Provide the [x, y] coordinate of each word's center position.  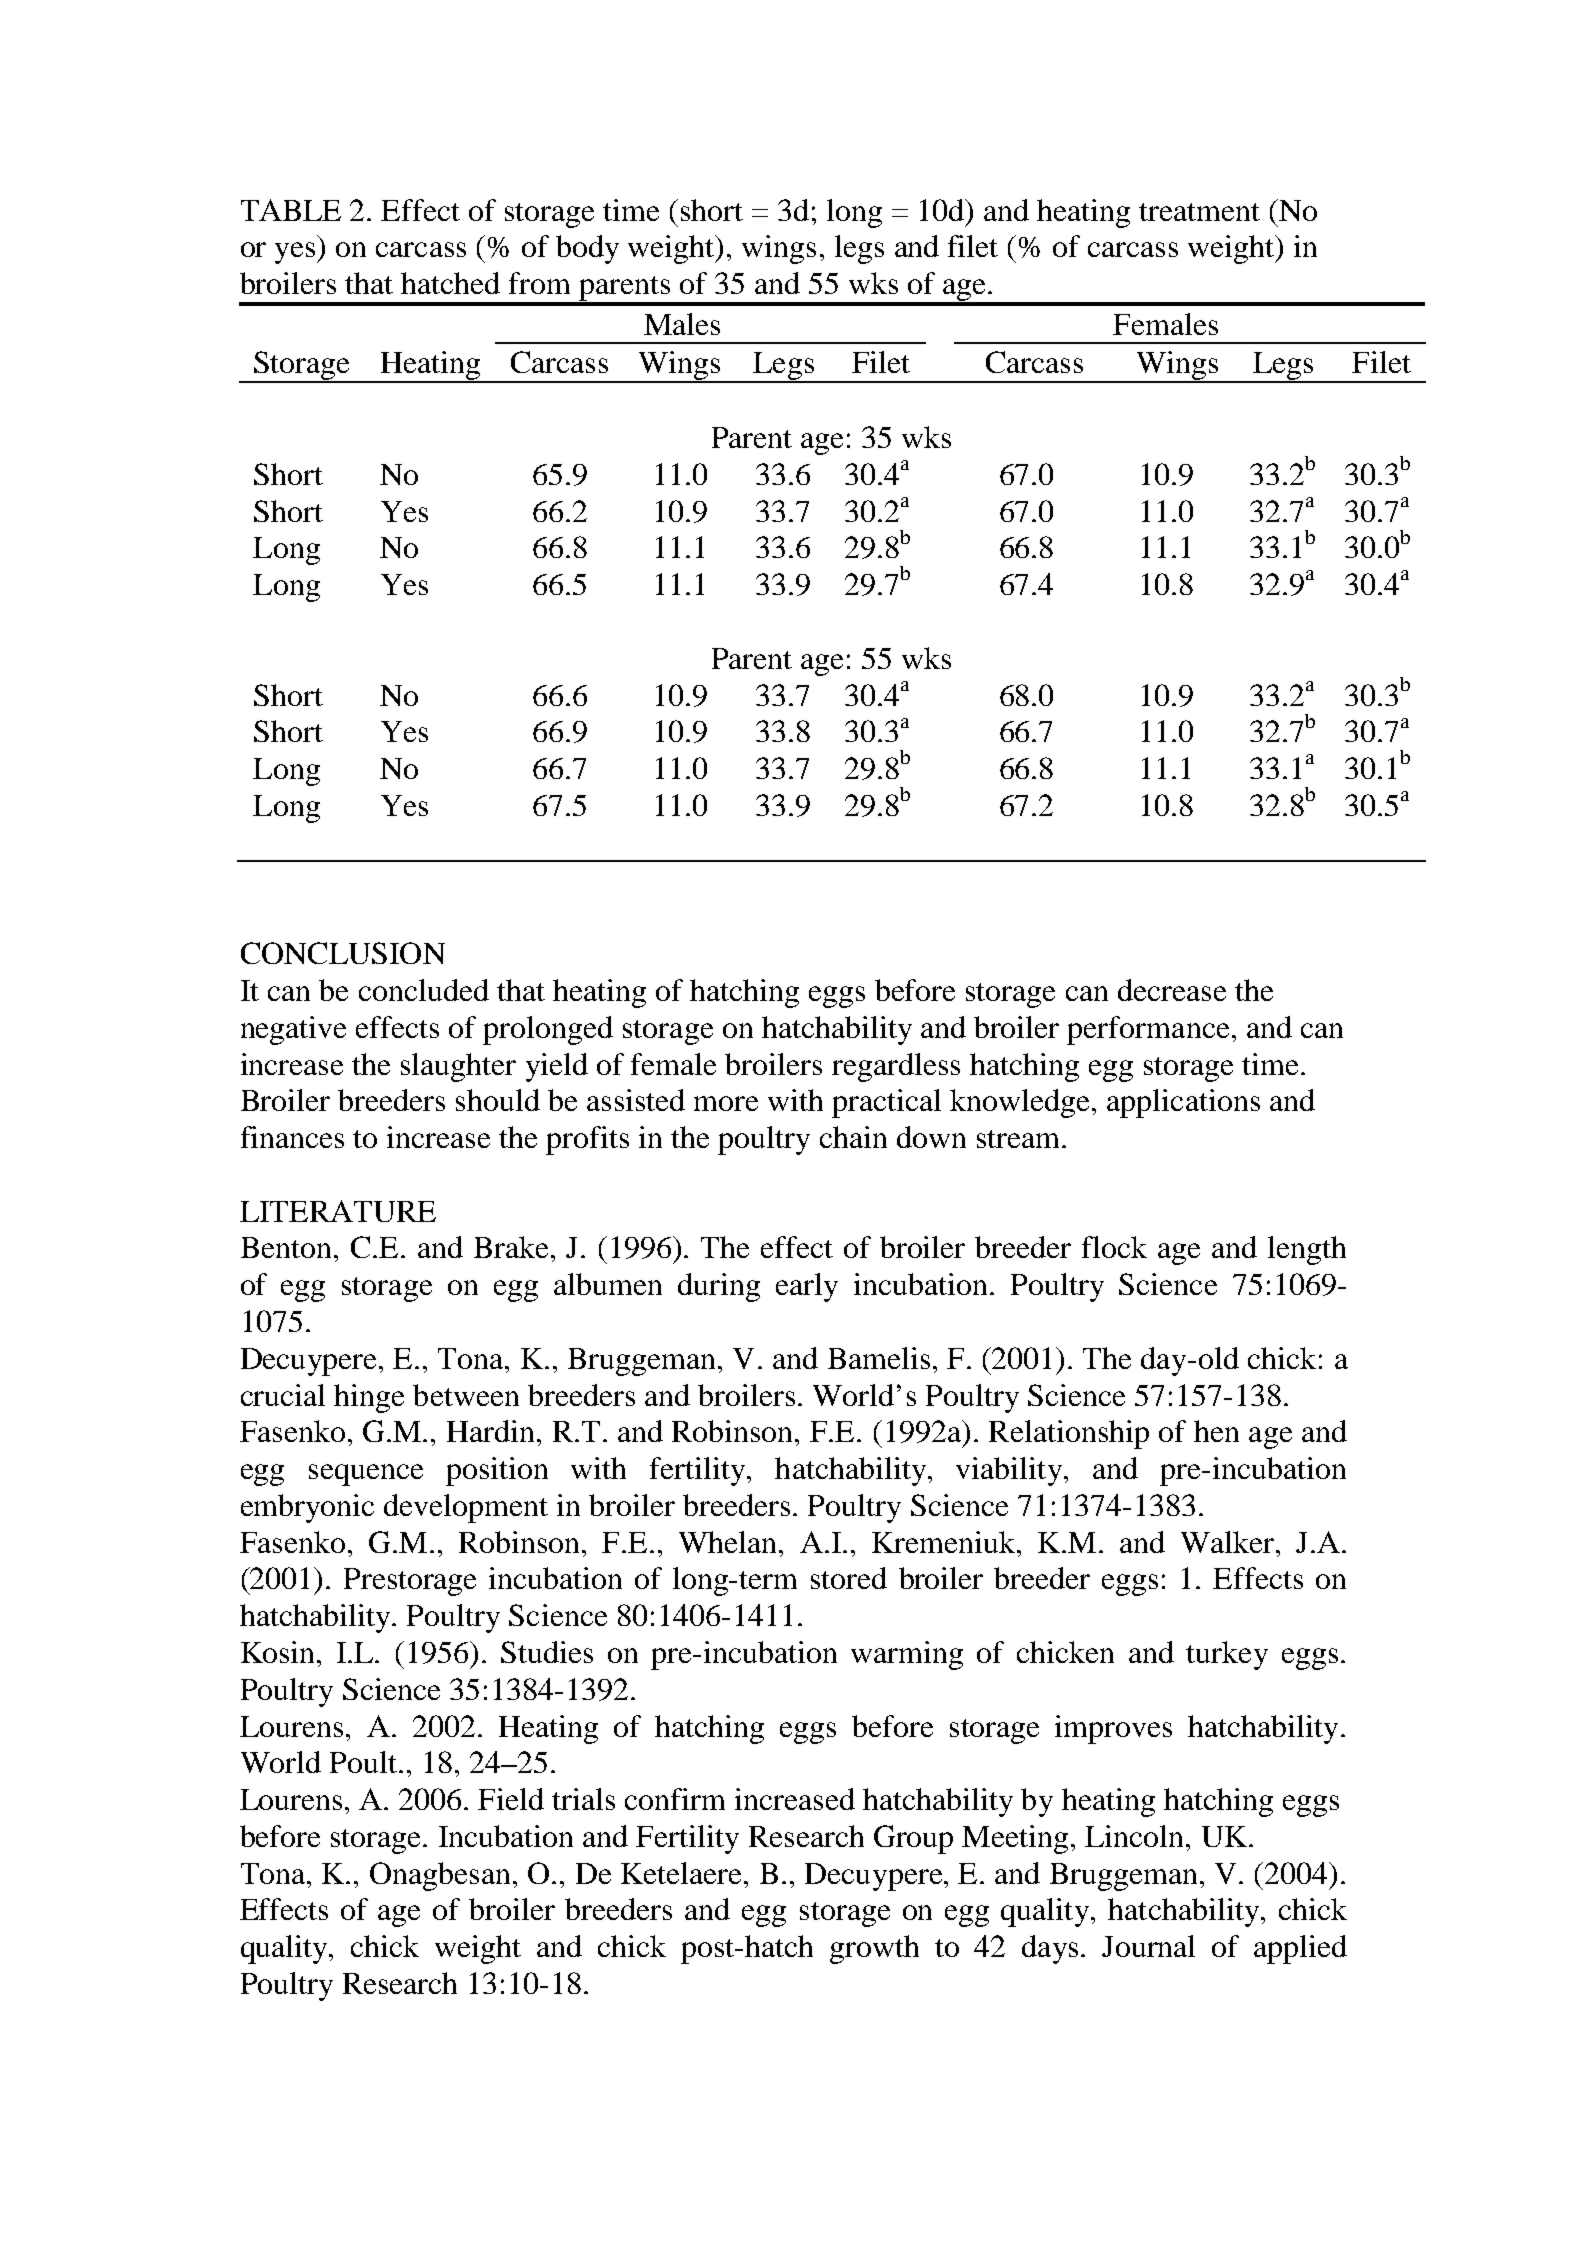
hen [1216, 1431]
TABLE [291, 210]
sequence [366, 1475]
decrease [1172, 990]
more [726, 1103]
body [587, 249]
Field [511, 1799]
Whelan [727, 1542]
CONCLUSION [343, 953]
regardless [896, 1067]
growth [874, 1949]
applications [1183, 1103]
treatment [1199, 212]
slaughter [458, 1067]
